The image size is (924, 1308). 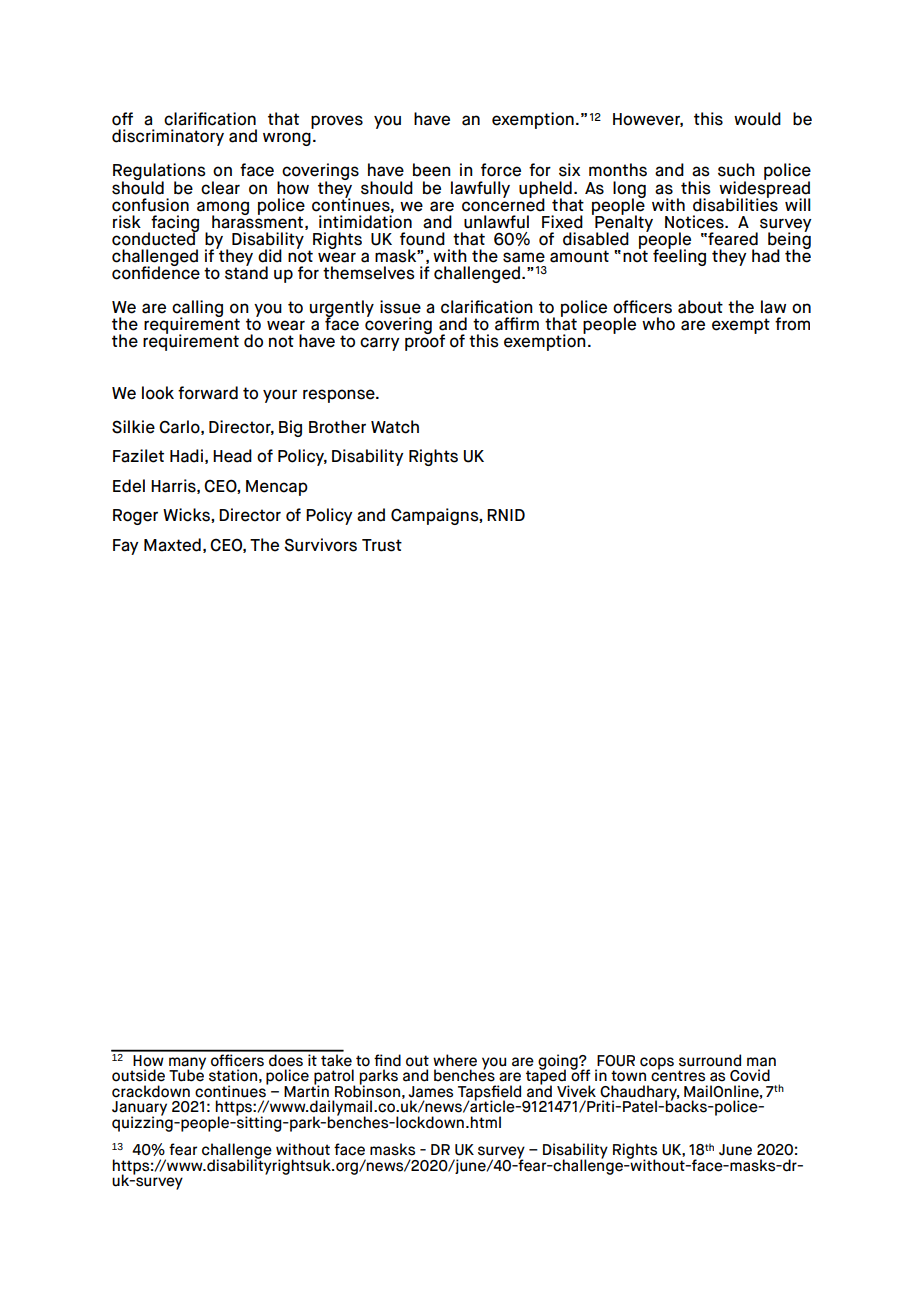 What do you see at coordinates (710, 1060) in the screenshot?
I see `surround` at bounding box center [710, 1060].
